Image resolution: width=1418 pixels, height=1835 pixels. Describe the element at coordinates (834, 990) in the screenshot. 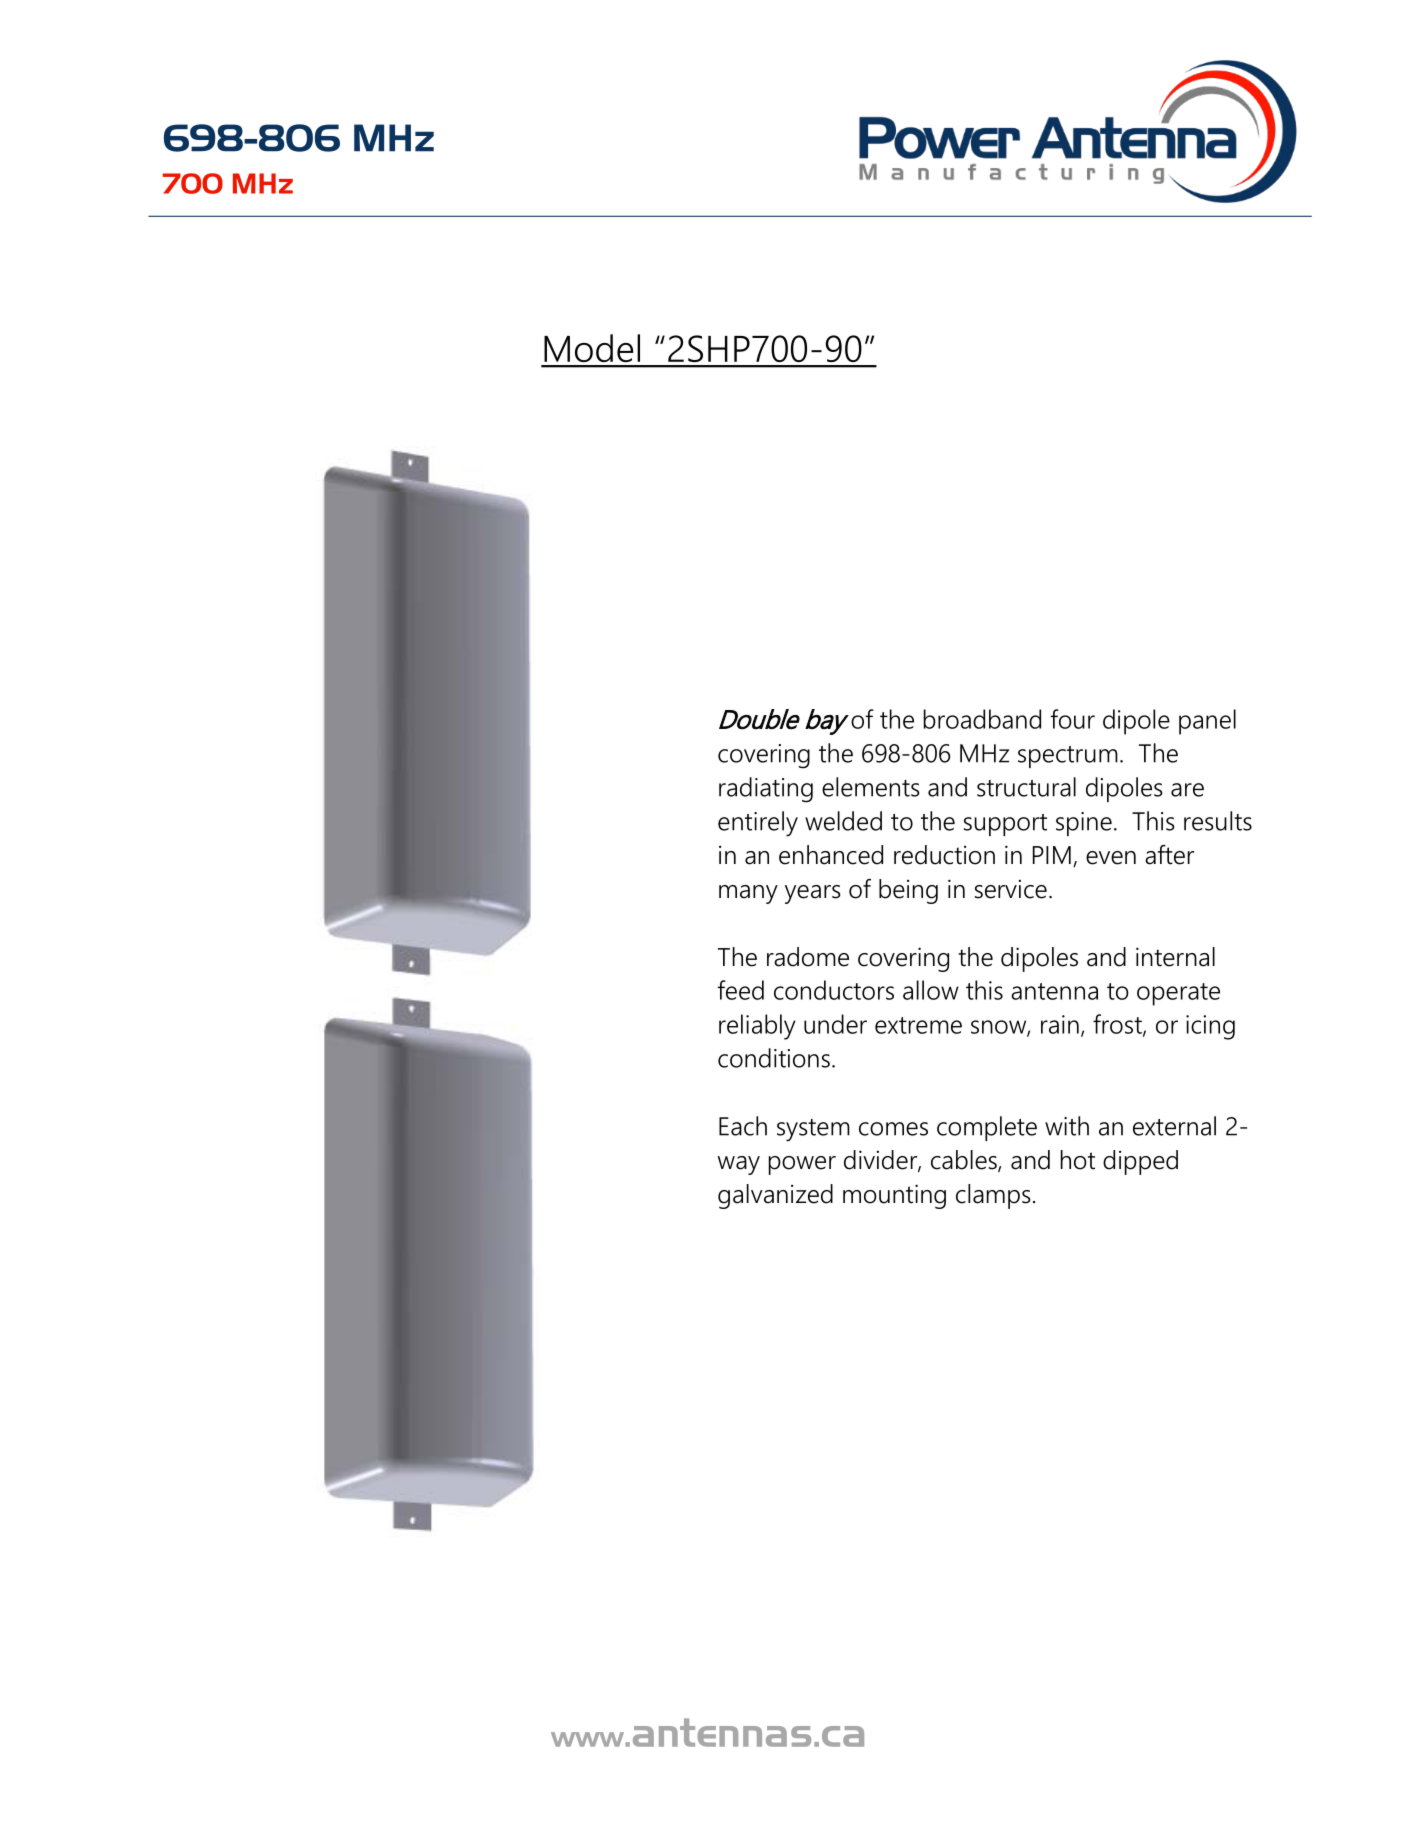

I see `conductors` at that location.
